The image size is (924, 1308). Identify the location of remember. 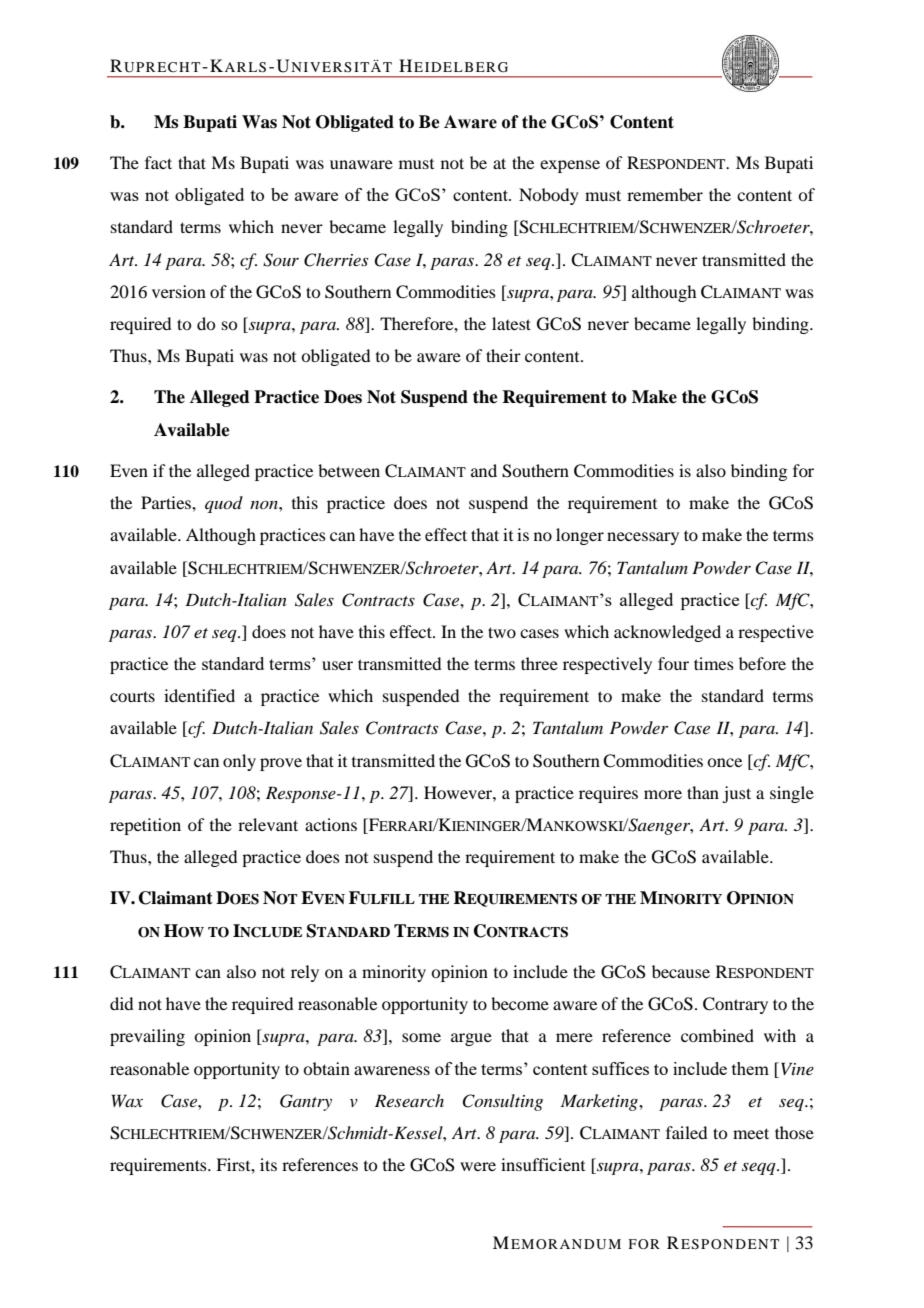
(665, 194).
